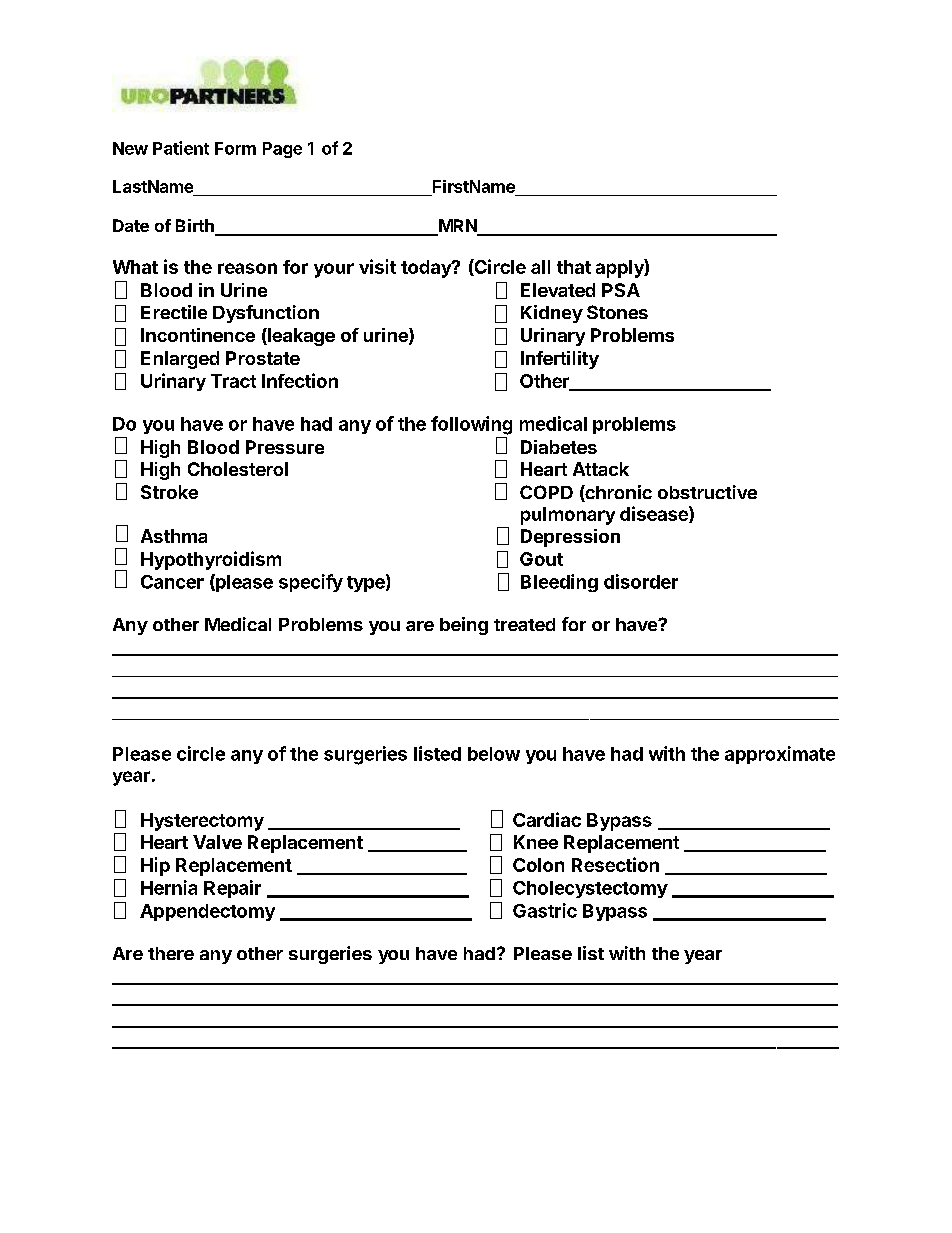  Describe the element at coordinates (172, 582) in the document. I see `Cancer` at that location.
